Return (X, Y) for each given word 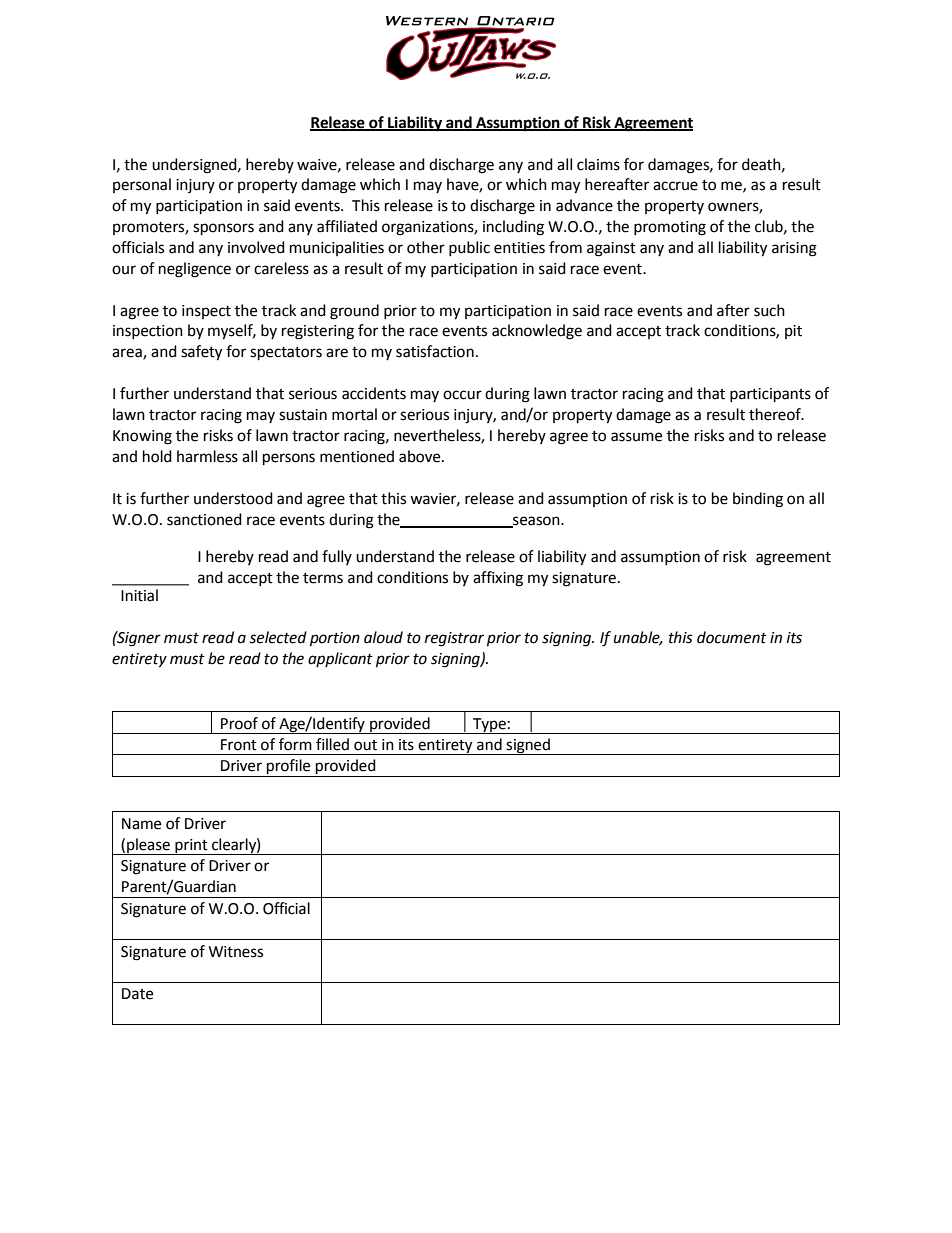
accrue (675, 186)
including (513, 228)
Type (489, 726)
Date (137, 994)
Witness (236, 952)
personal (142, 185)
